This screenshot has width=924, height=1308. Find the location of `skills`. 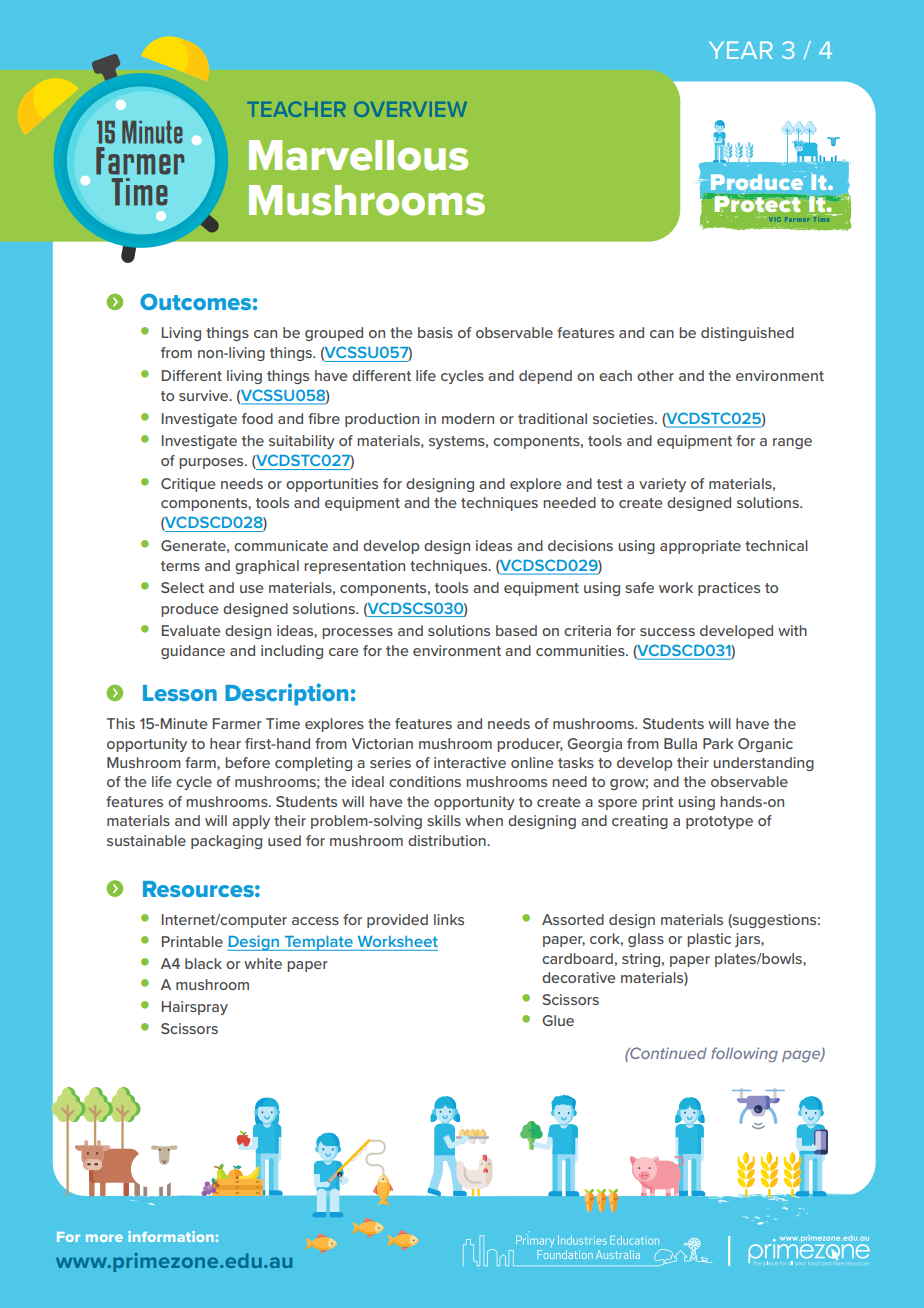

skills is located at coordinates (444, 820).
